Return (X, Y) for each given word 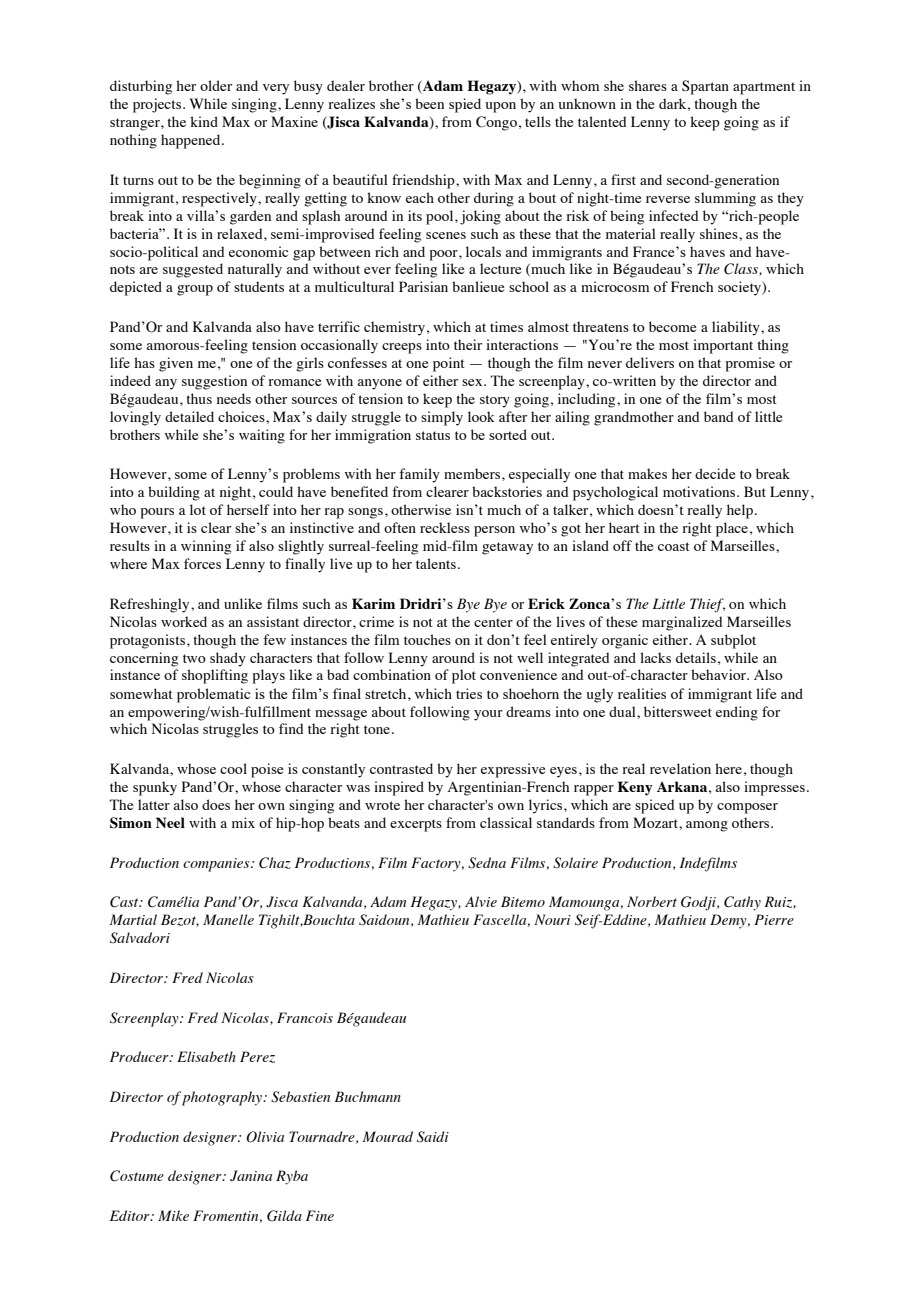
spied (465, 105)
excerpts (416, 825)
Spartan (705, 87)
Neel (170, 822)
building (174, 493)
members (473, 473)
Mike (173, 1215)
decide (715, 473)
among (707, 826)
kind (204, 121)
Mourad (388, 1136)
